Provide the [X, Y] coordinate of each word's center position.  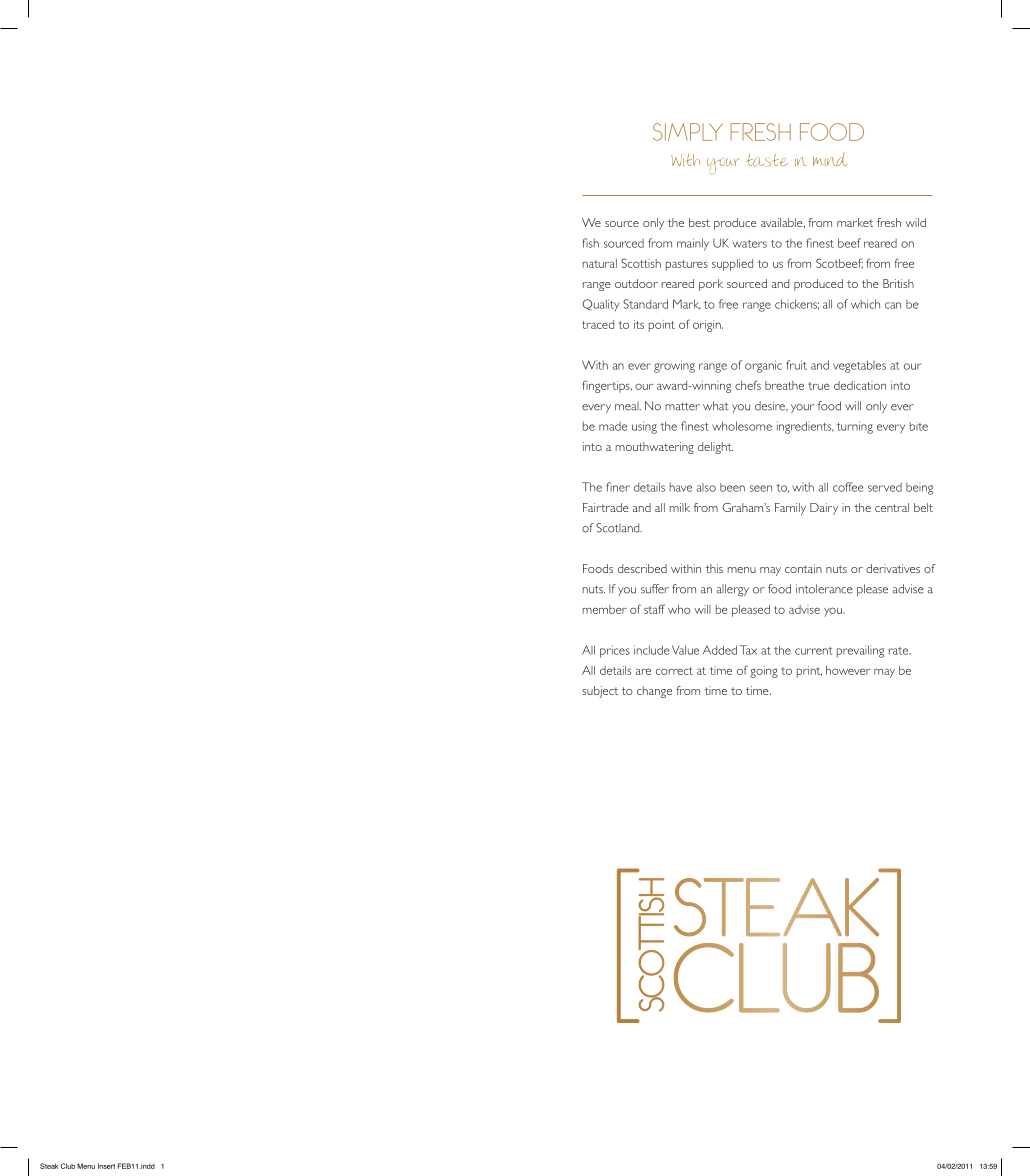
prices [615, 651]
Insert [106, 1166]
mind [830, 159]
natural [600, 263]
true [818, 386]
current [813, 651]
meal [628, 406]
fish [590, 243]
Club [68, 1166]
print [809, 672]
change [654, 692]
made [613, 426]
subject [600, 692]
